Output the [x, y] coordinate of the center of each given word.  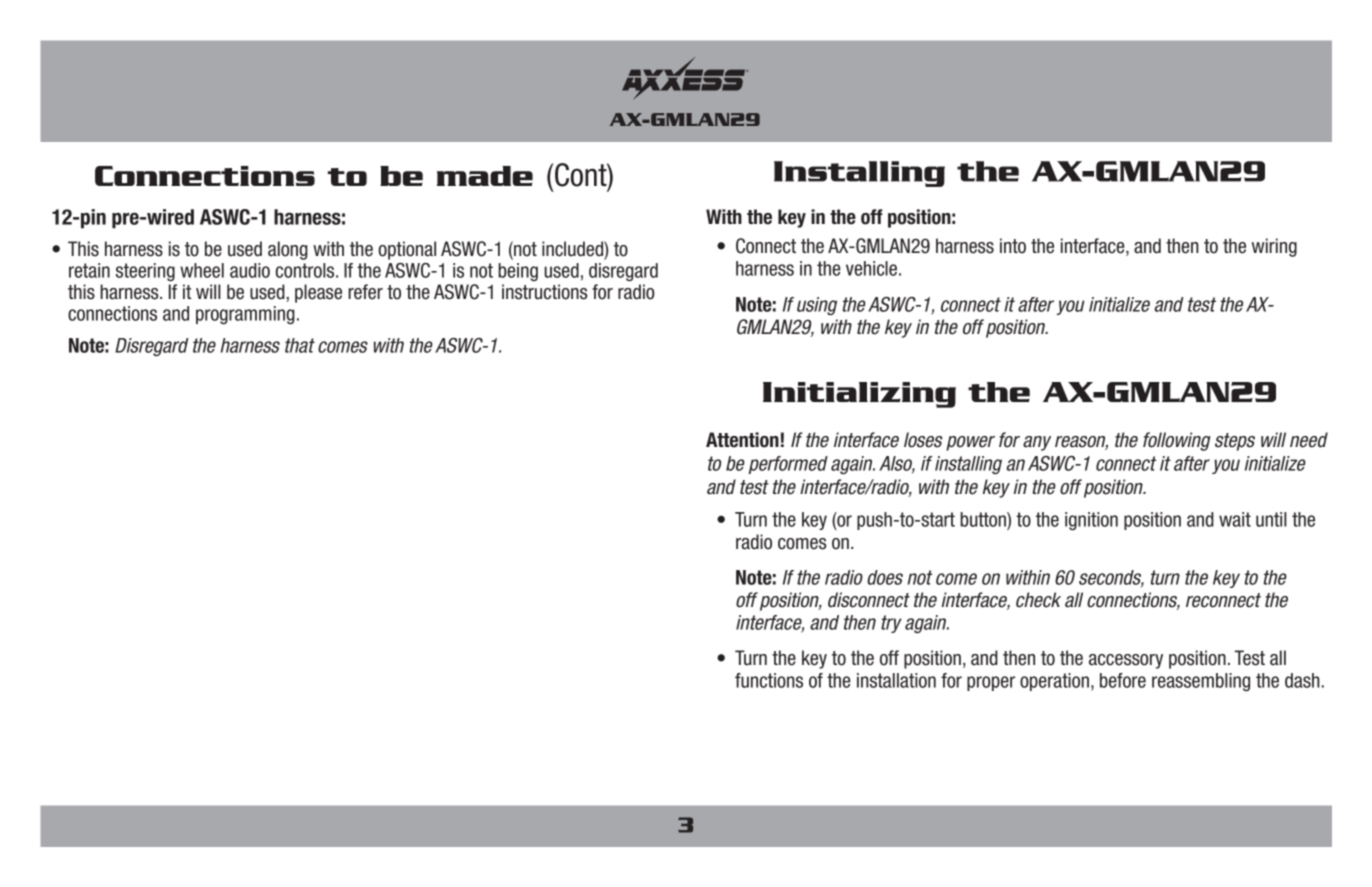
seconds [1111, 578]
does [885, 577]
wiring [1274, 247]
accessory [1126, 661]
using [817, 306]
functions [769, 680]
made [485, 176]
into [1013, 246]
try [891, 624]
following [1177, 441]
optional [407, 250]
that [300, 345]
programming [245, 315]
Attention [742, 440]
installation [896, 680]
